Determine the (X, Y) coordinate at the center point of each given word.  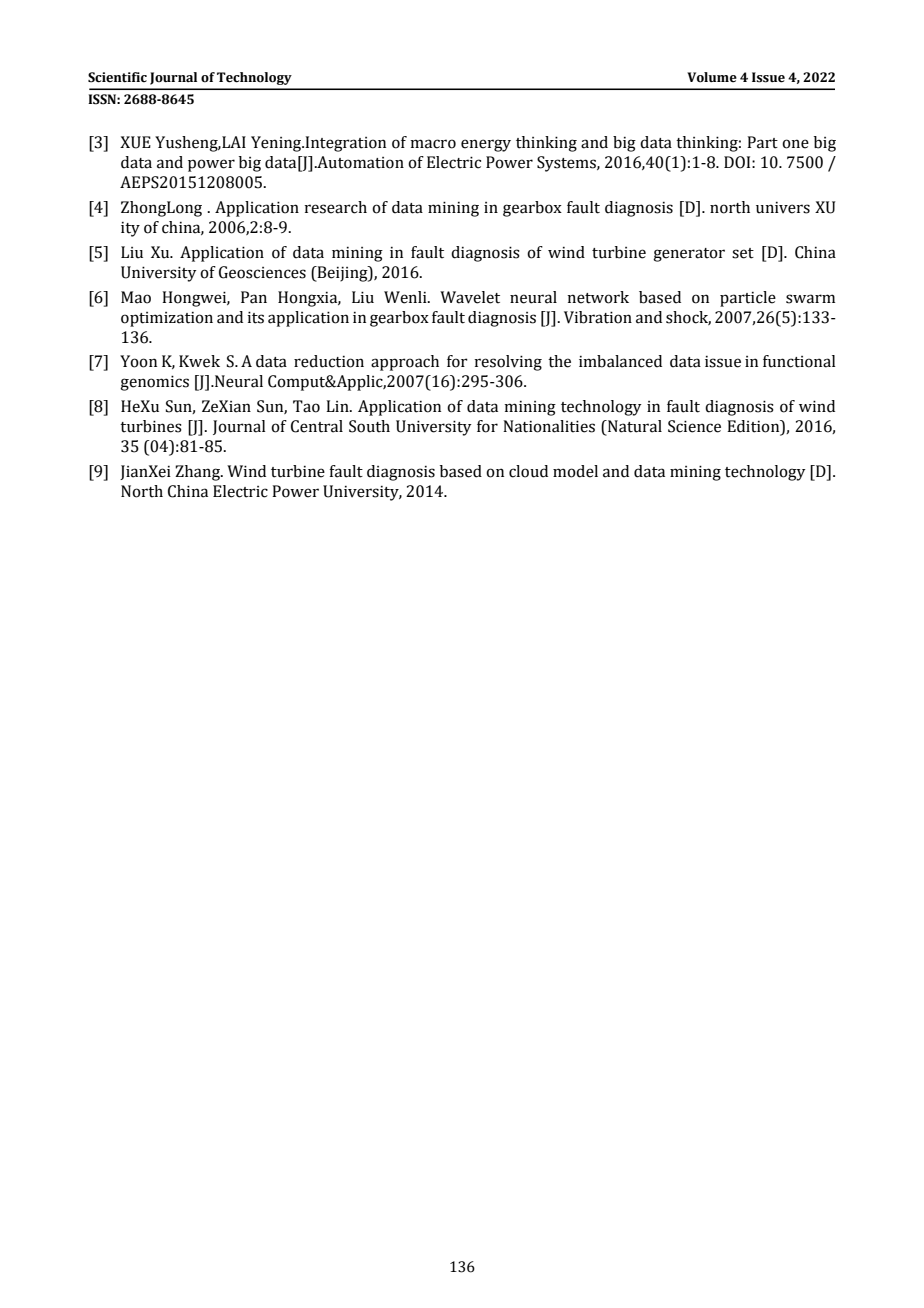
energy (486, 145)
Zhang (198, 473)
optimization (167, 319)
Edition (754, 427)
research (335, 207)
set (743, 253)
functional (799, 361)
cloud (528, 471)
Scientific (117, 77)
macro (433, 144)
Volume (712, 77)
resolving (508, 363)
